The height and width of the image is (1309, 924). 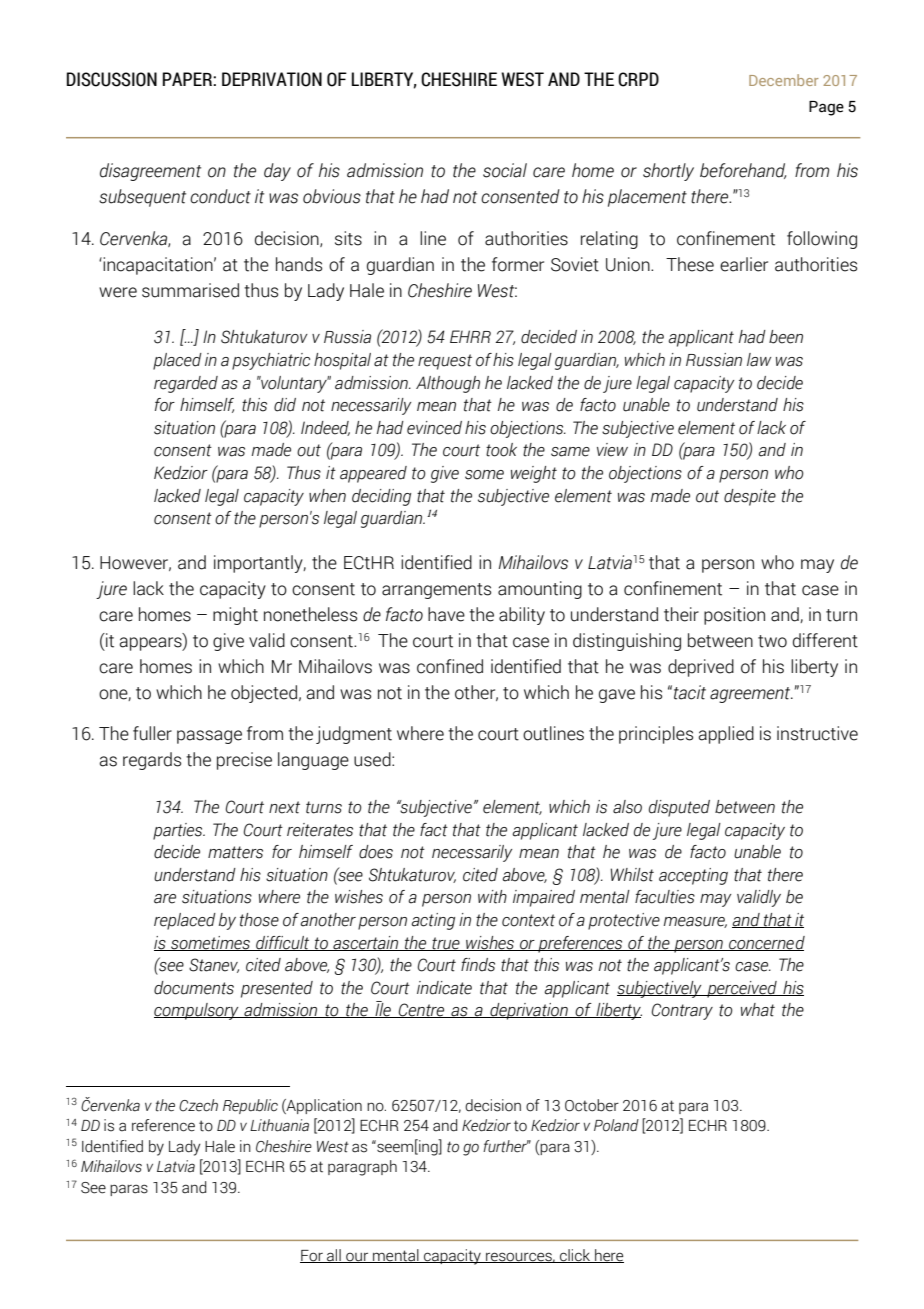 What do you see at coordinates (575, 1256) in the image?
I see `click` at bounding box center [575, 1256].
